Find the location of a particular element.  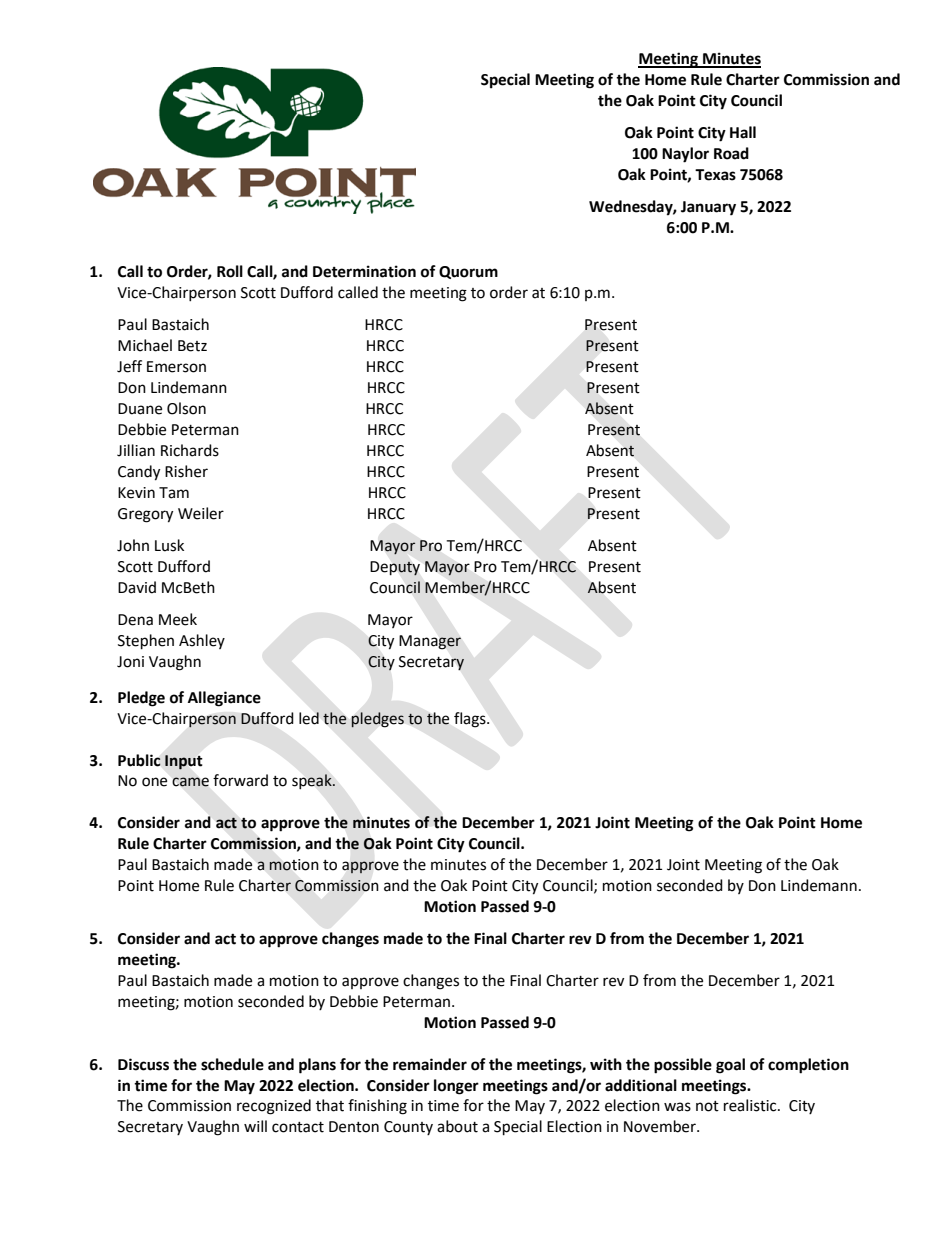

speak is located at coordinates (313, 781).
